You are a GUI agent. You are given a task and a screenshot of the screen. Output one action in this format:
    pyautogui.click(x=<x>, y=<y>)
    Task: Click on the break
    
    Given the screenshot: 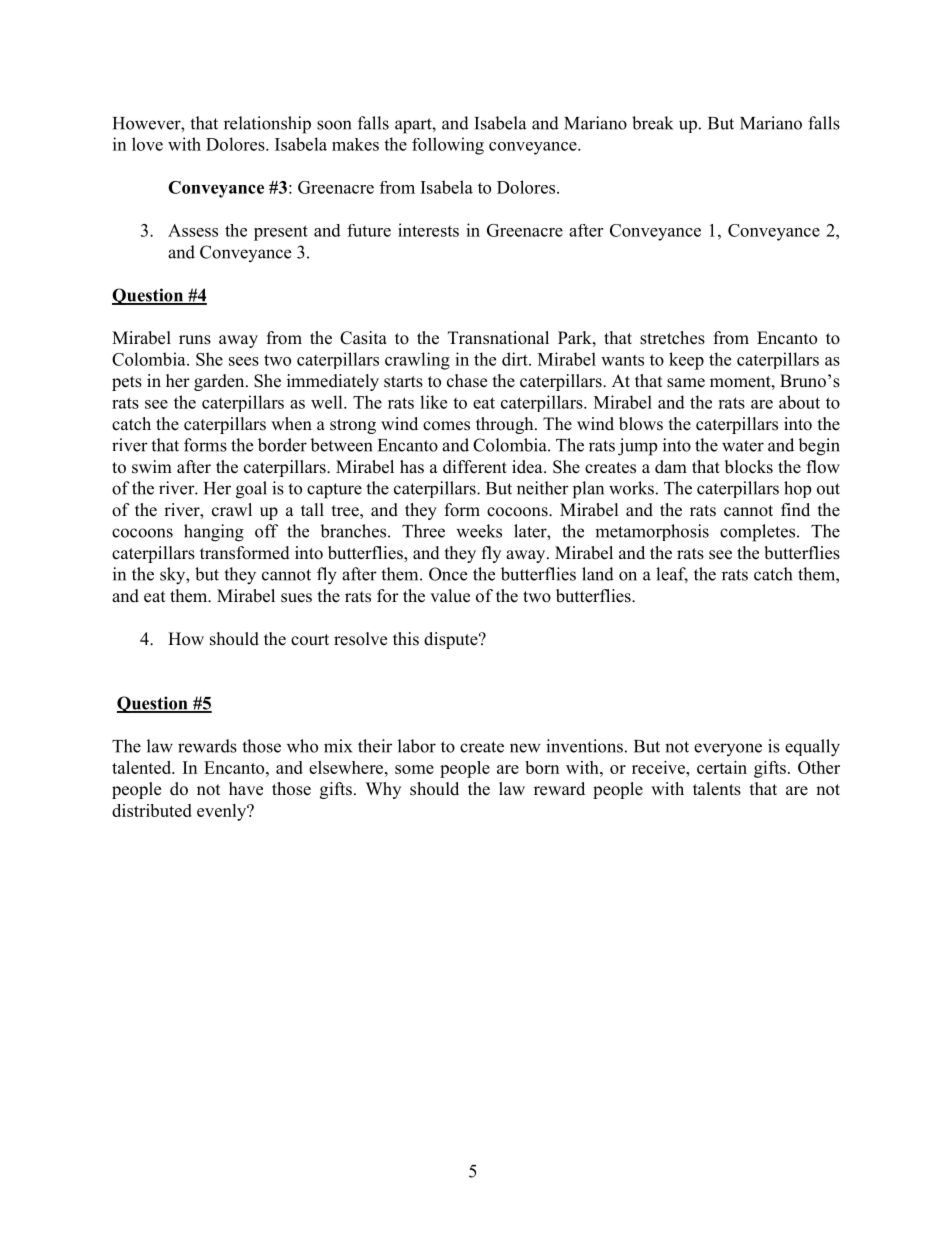 What is the action you would take?
    pyautogui.click(x=652, y=123)
